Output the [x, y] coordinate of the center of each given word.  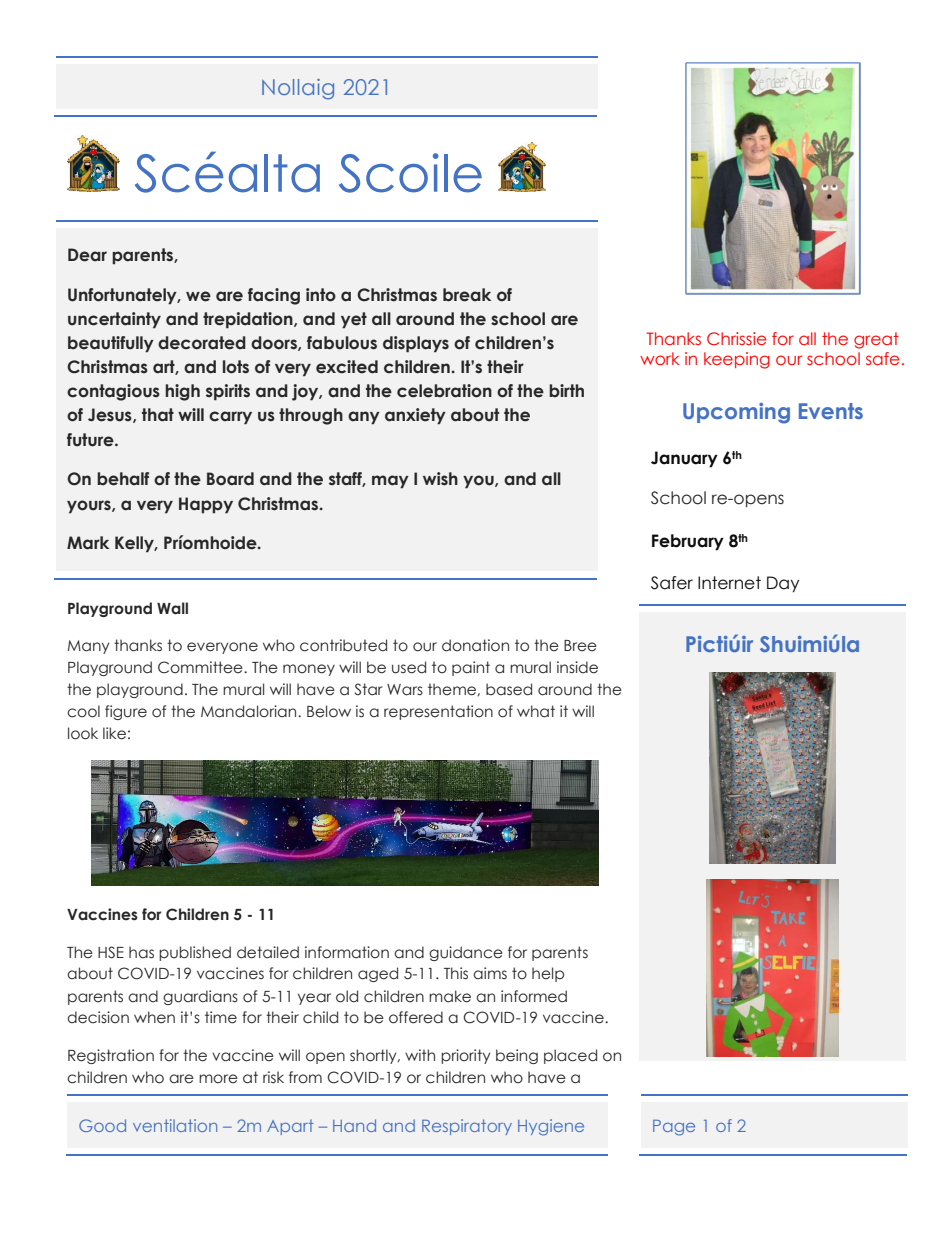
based [509, 689]
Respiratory [467, 1127]
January [684, 459]
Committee [201, 667]
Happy [206, 505]
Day [783, 584]
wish [440, 479]
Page [674, 1128]
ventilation [175, 1125]
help [548, 974]
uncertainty [114, 320]
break [467, 295]
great [876, 340]
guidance [466, 953]
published [195, 953]
